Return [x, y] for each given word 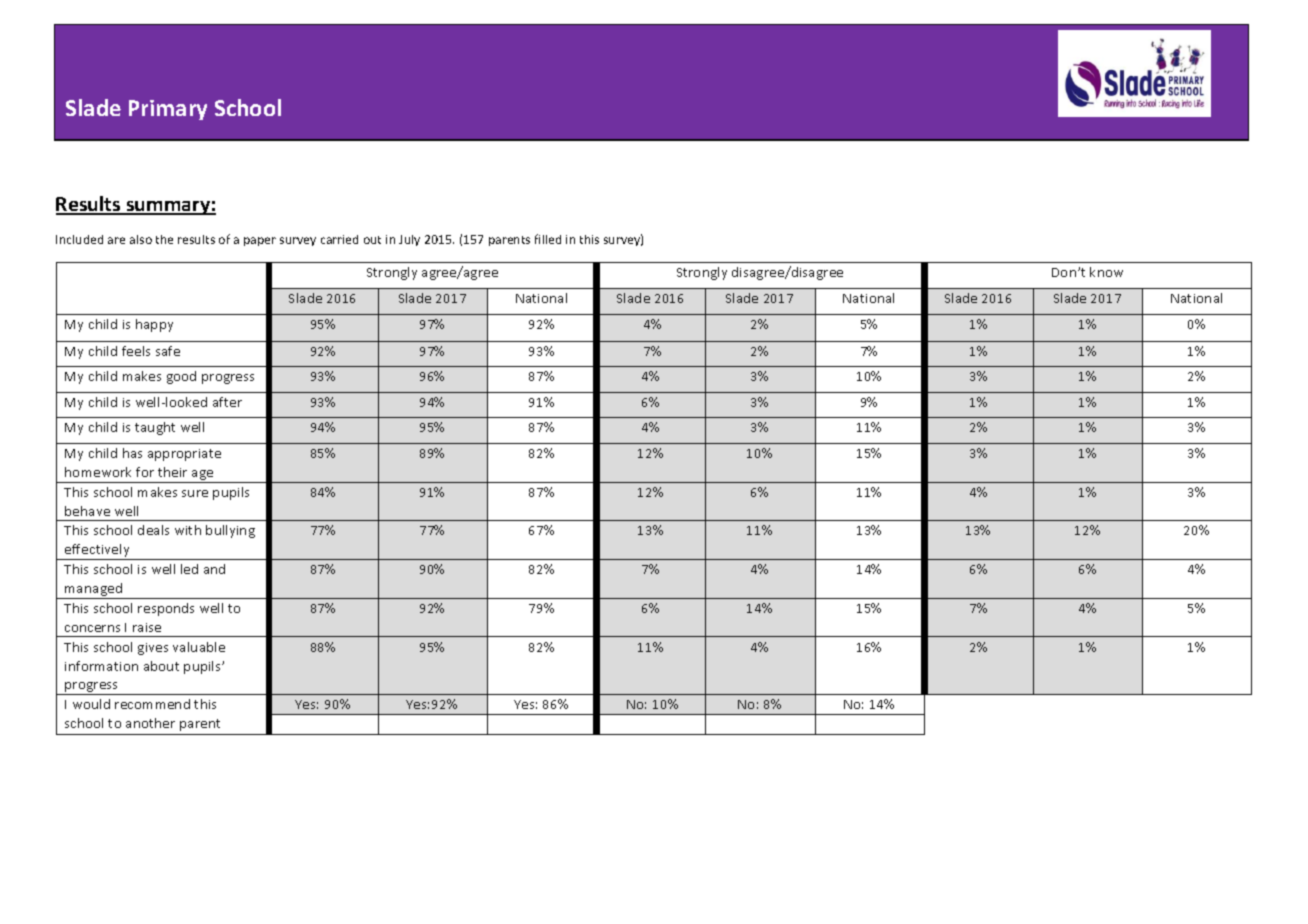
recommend [152, 704]
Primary [168, 110]
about [161, 666]
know [1106, 272]
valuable [199, 647]
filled [548, 239]
